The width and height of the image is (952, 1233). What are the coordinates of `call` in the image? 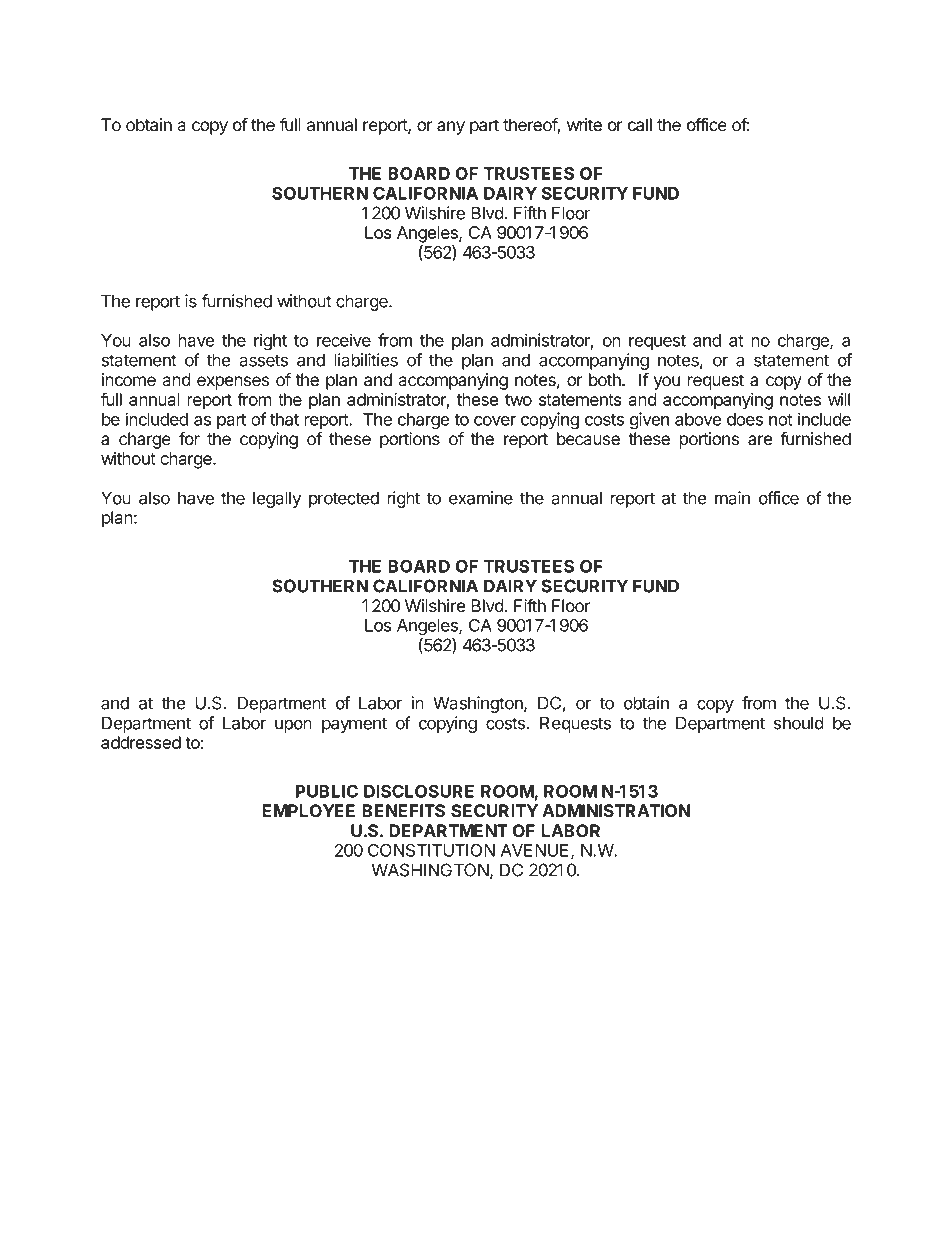 It's located at (640, 125).
